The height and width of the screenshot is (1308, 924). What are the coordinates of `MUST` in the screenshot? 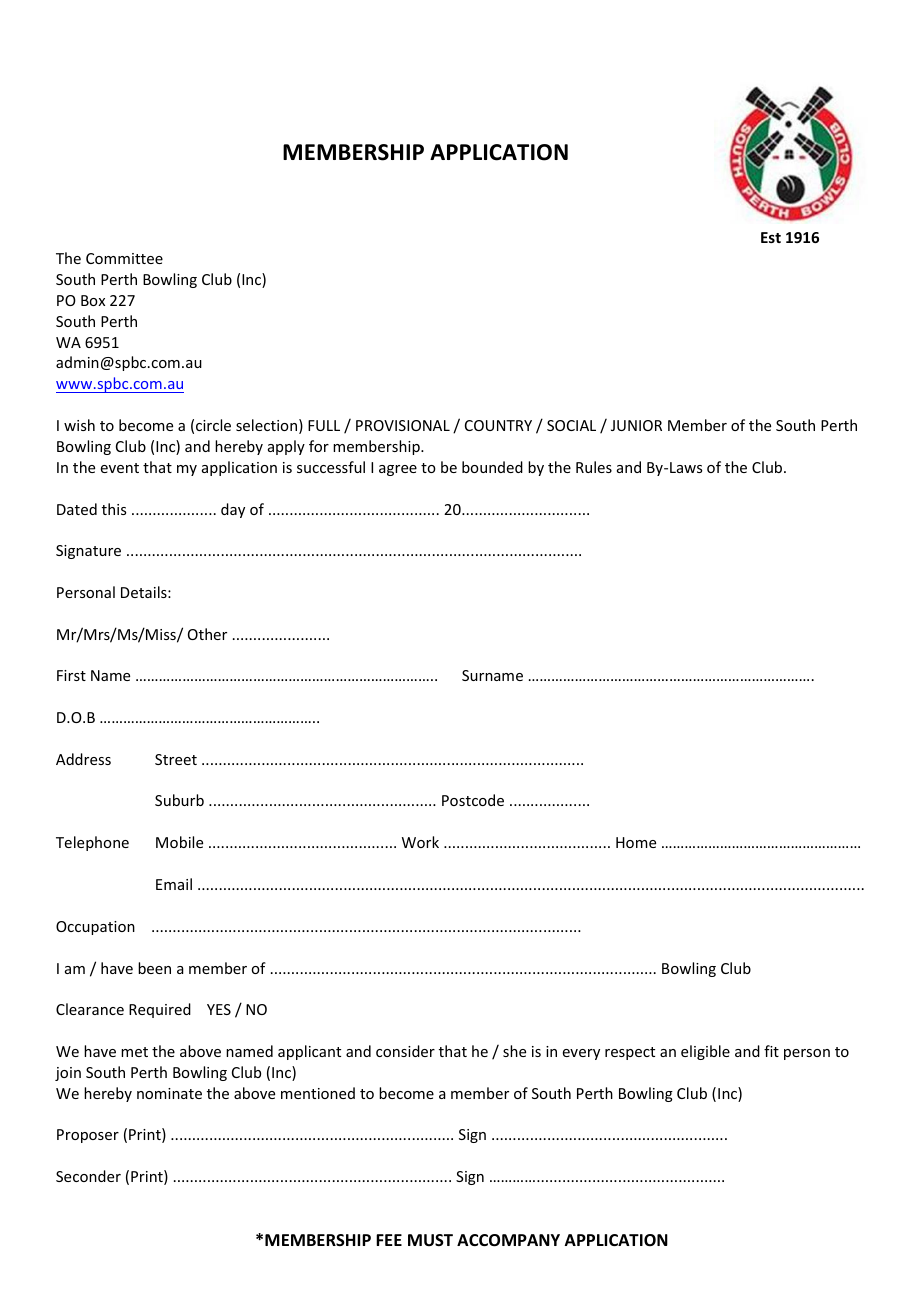 It's located at (430, 1240).
